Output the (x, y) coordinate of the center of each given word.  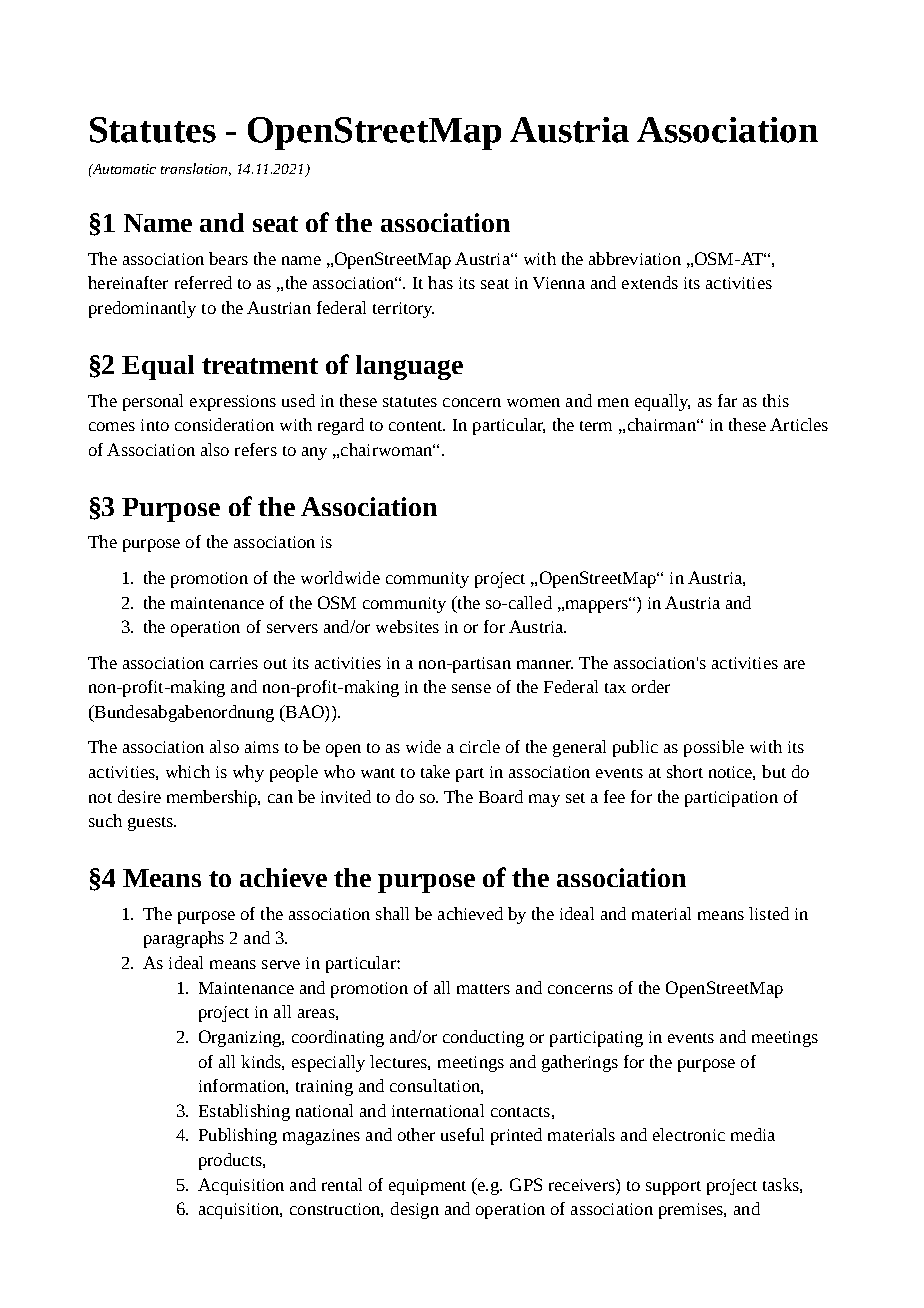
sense (471, 688)
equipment (427, 1187)
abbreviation (635, 258)
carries (234, 663)
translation (196, 169)
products (231, 1161)
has (440, 282)
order (651, 686)
